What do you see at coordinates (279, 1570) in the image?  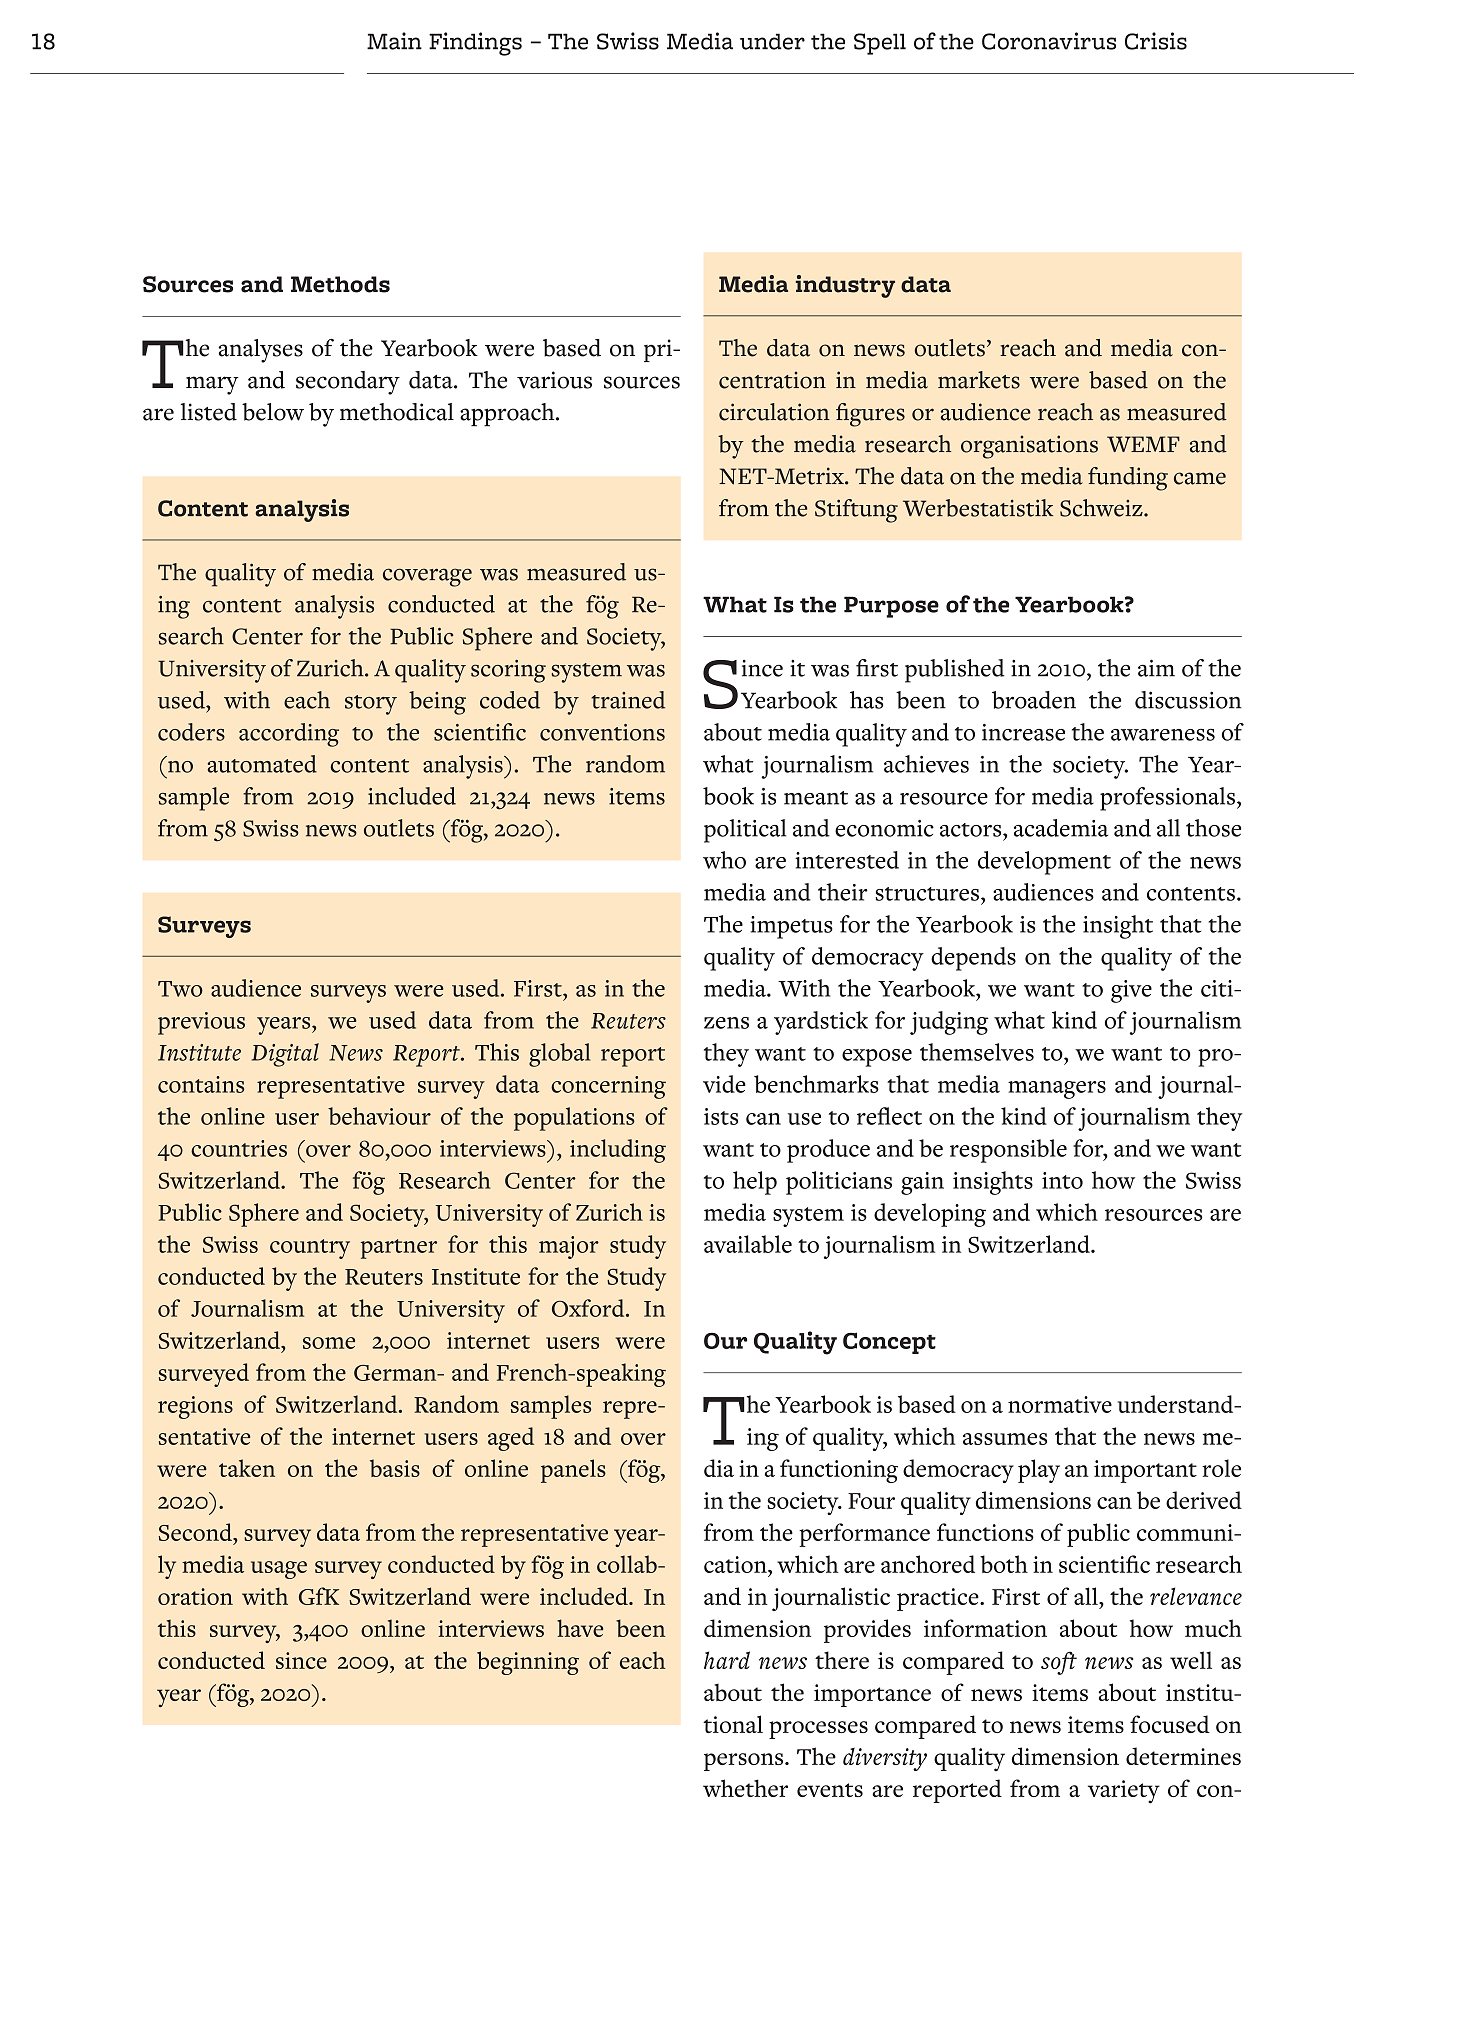 I see `usage` at bounding box center [279, 1570].
